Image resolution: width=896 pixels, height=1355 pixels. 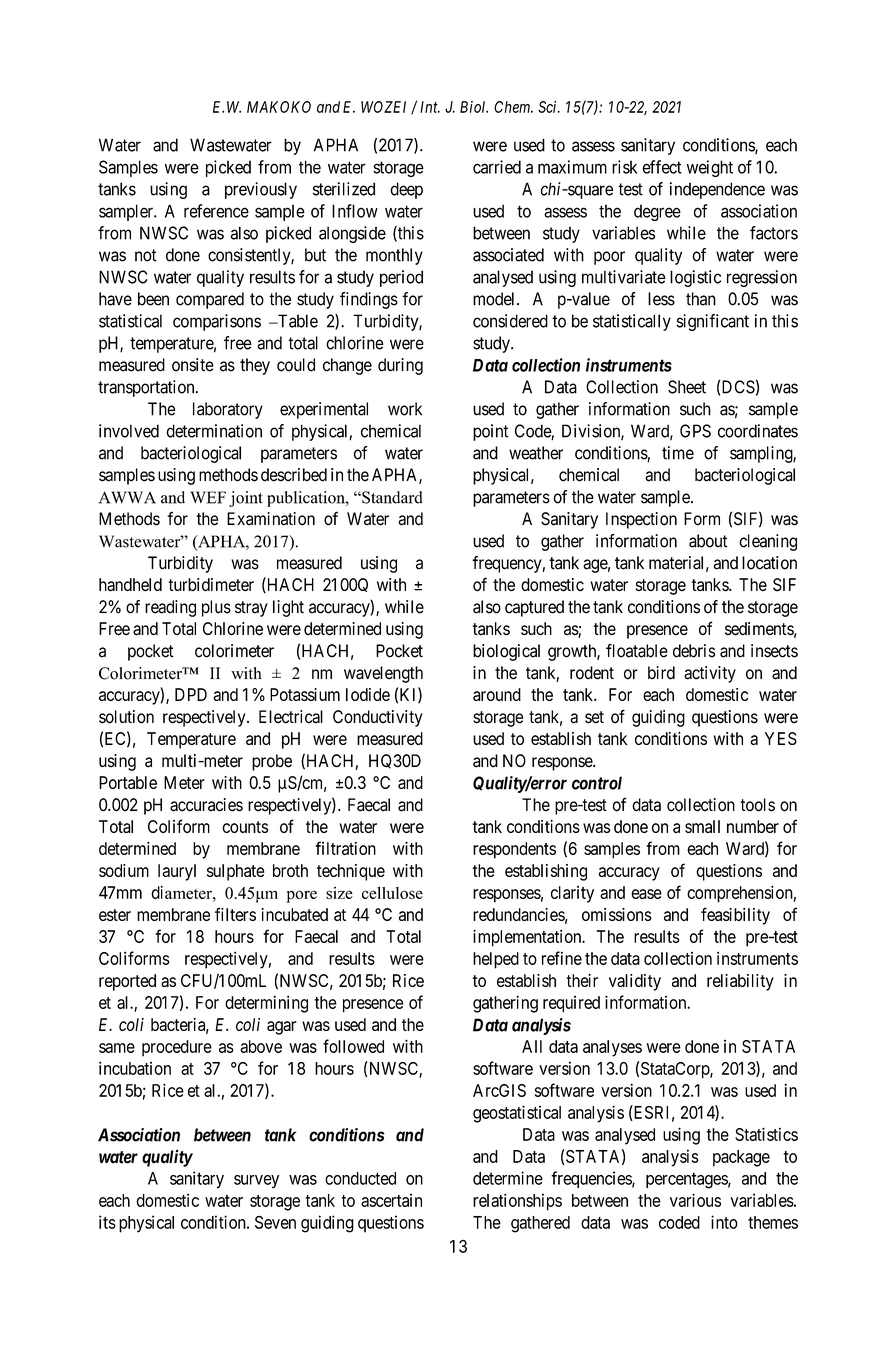 What do you see at coordinates (392, 892) in the screenshot?
I see `cellulose` at bounding box center [392, 892].
